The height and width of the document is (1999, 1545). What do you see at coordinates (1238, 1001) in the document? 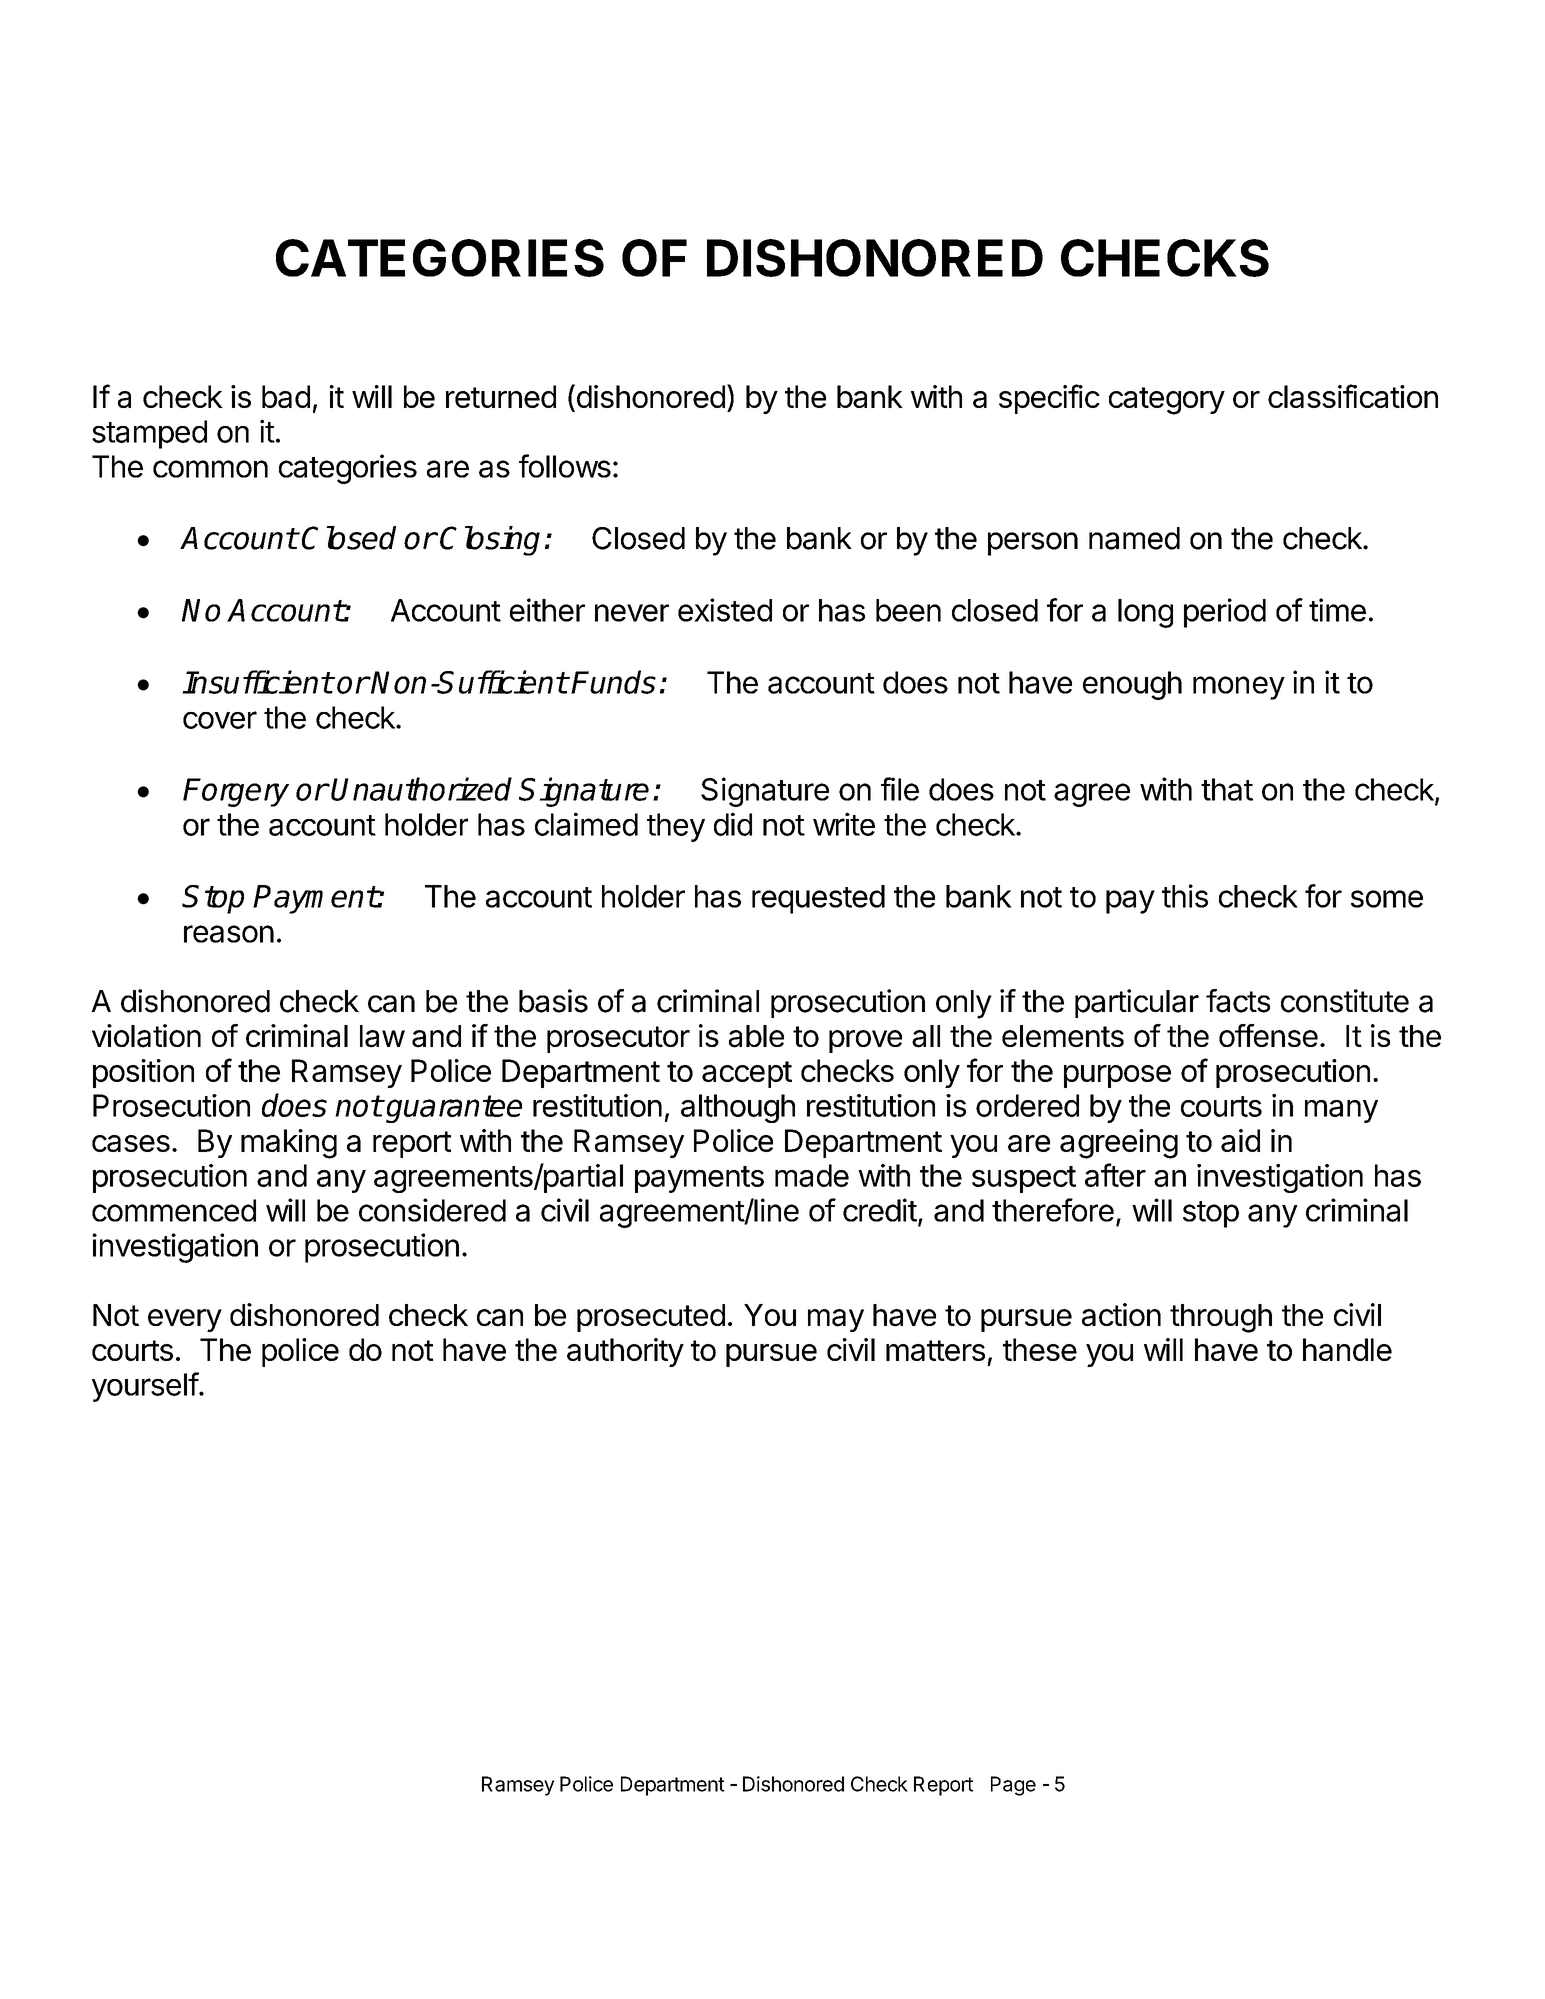
I see `facts` at bounding box center [1238, 1001].
